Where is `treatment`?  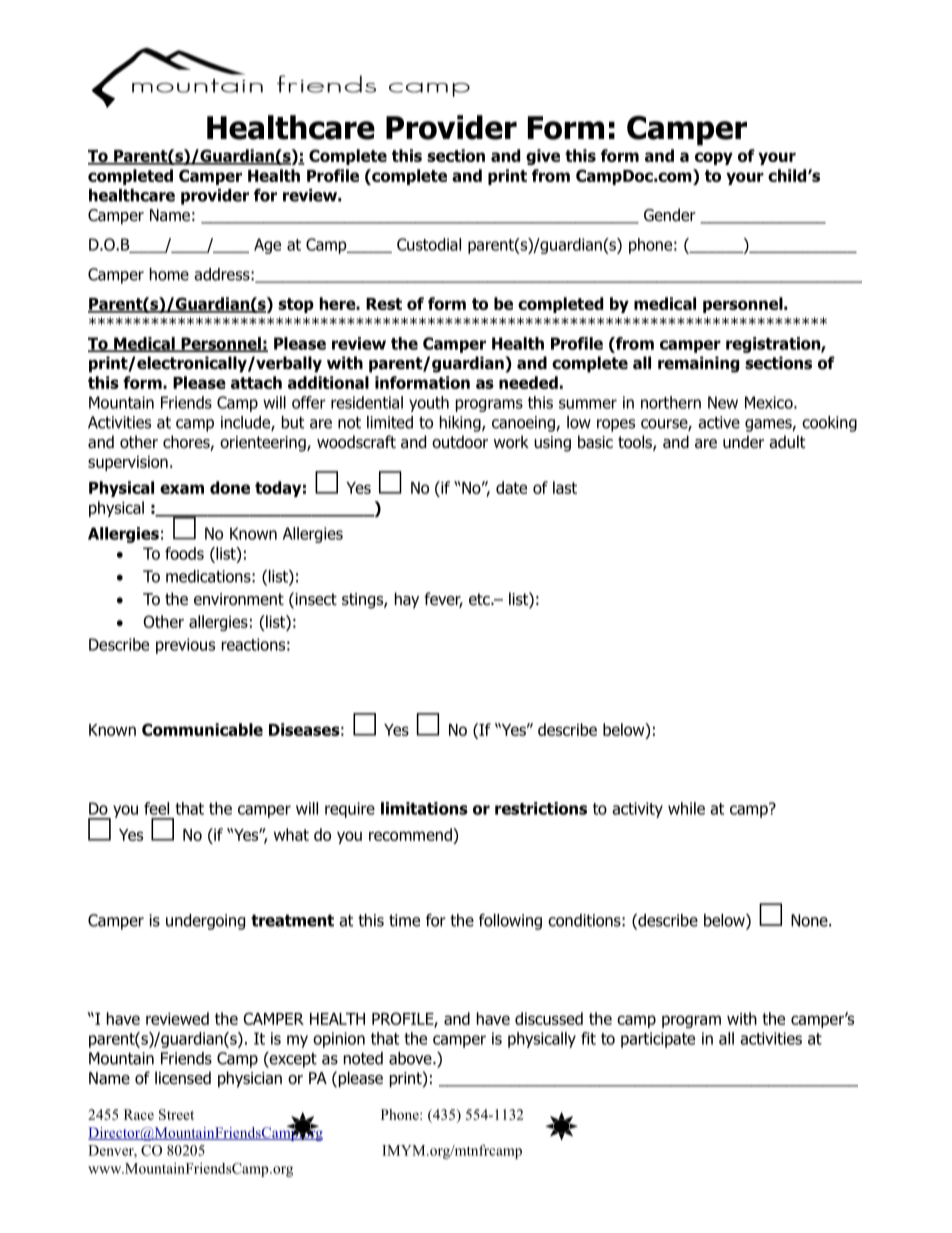 treatment is located at coordinates (292, 920).
